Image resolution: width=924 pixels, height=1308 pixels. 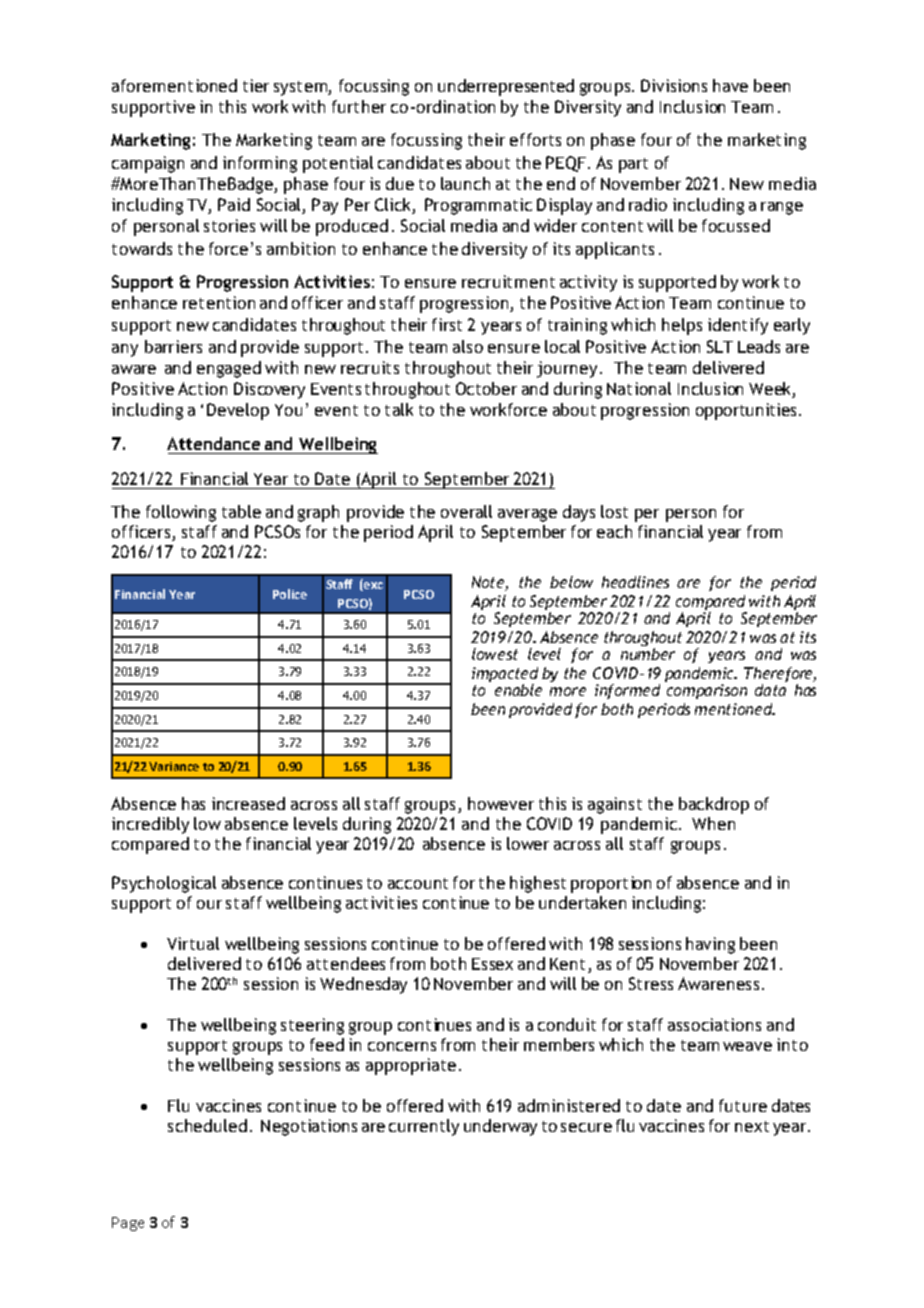 What do you see at coordinates (486, 388) in the screenshot?
I see `October` at bounding box center [486, 388].
